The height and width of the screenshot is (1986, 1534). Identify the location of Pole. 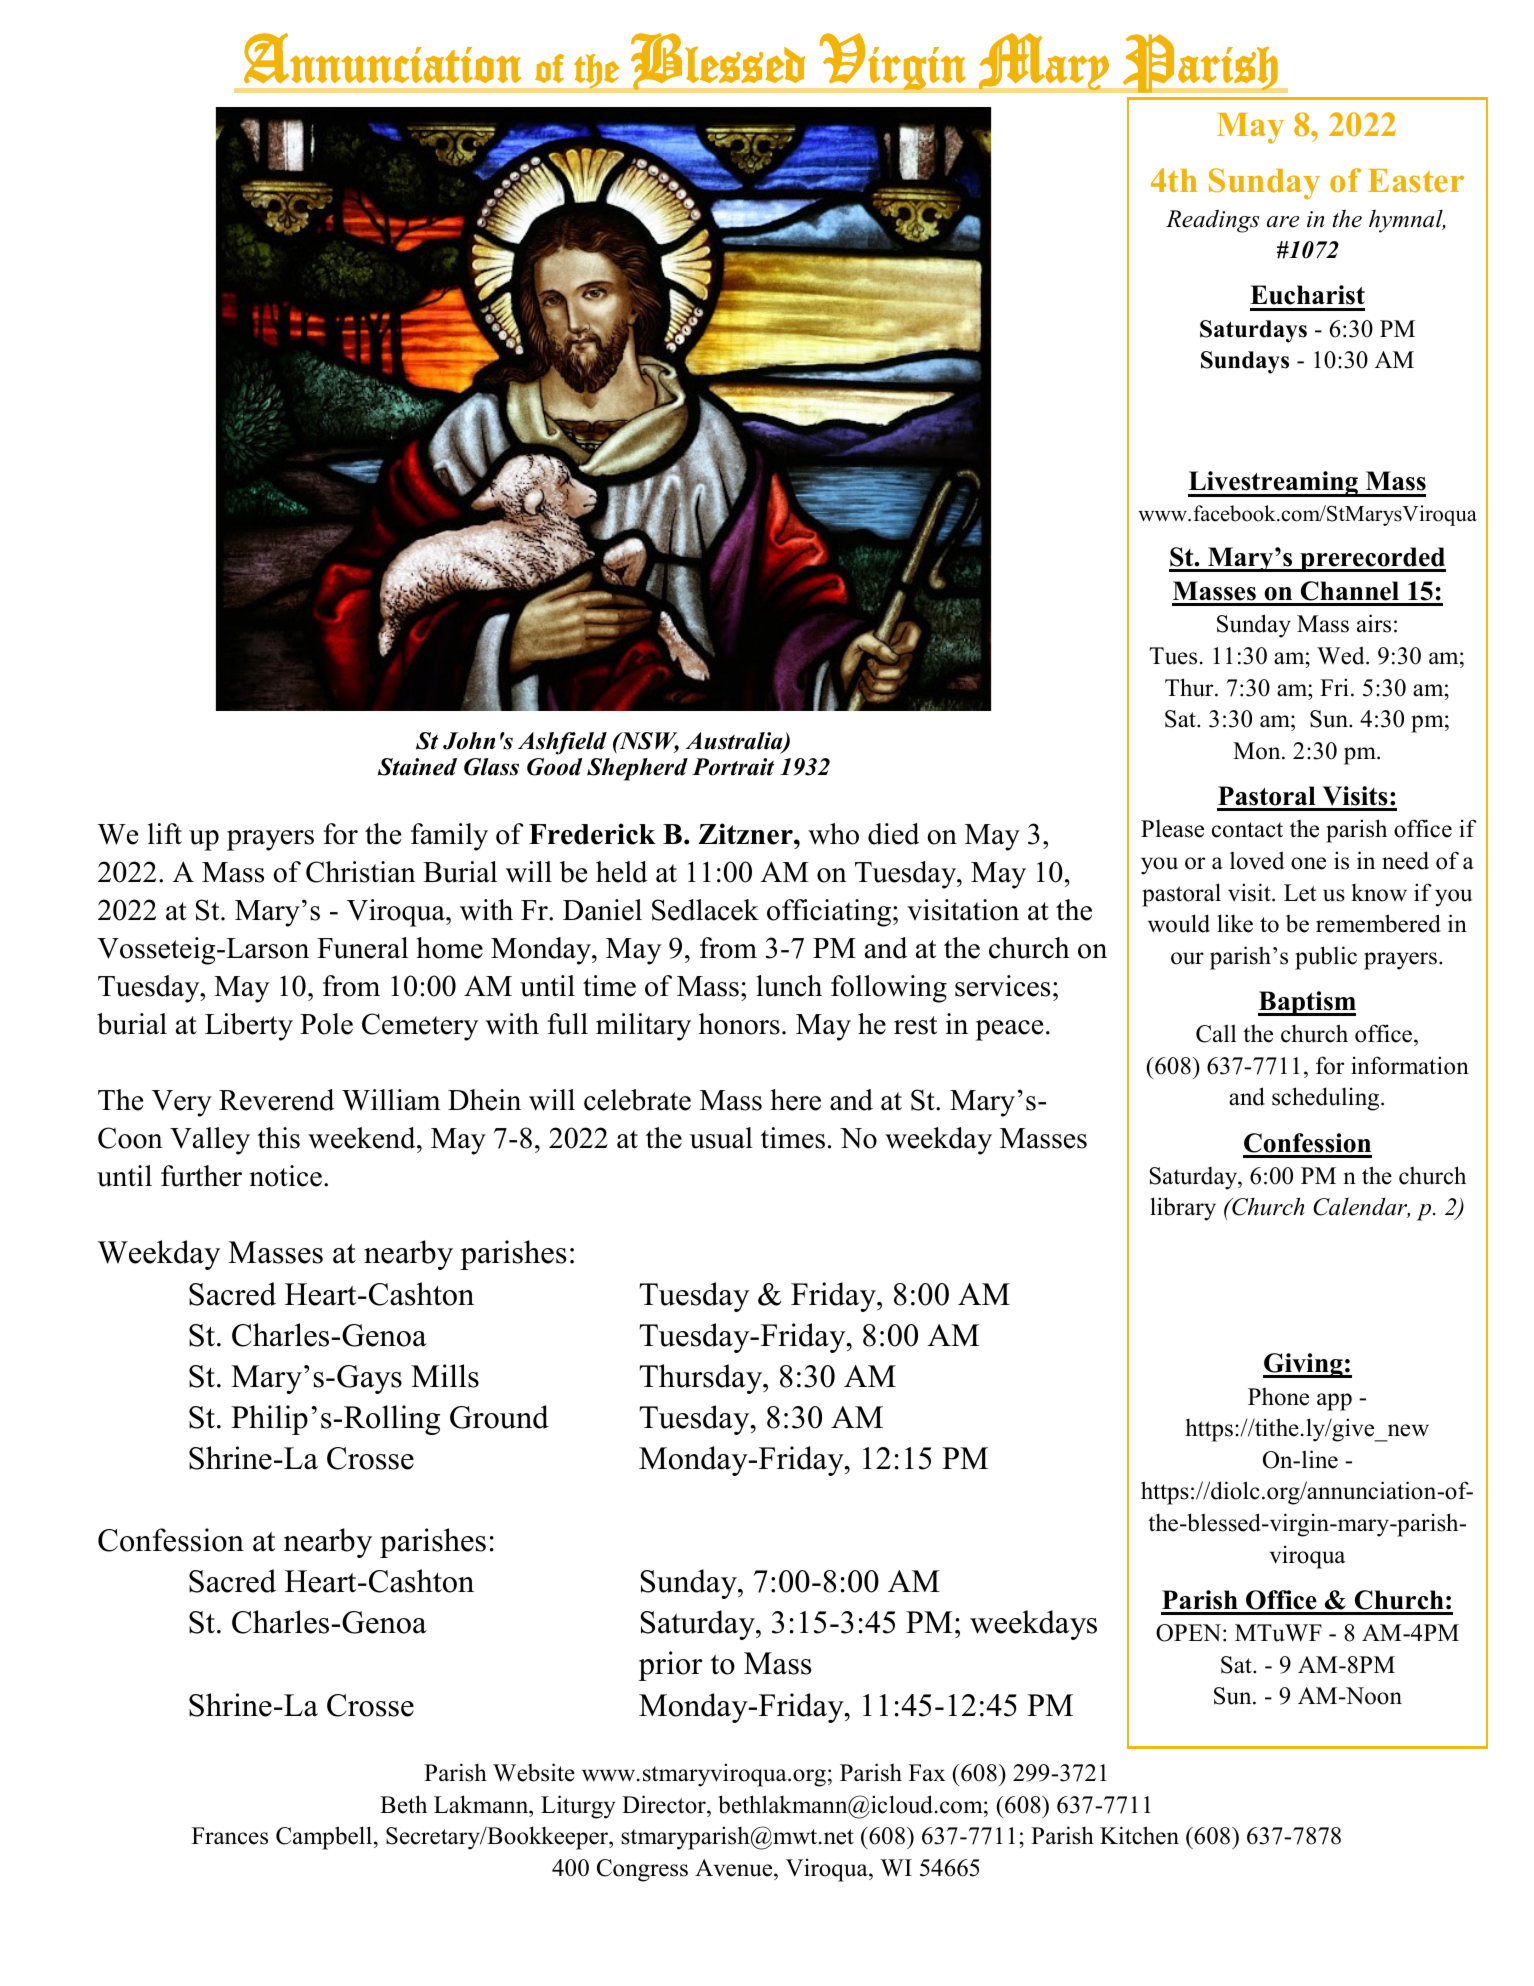
(326, 1024).
